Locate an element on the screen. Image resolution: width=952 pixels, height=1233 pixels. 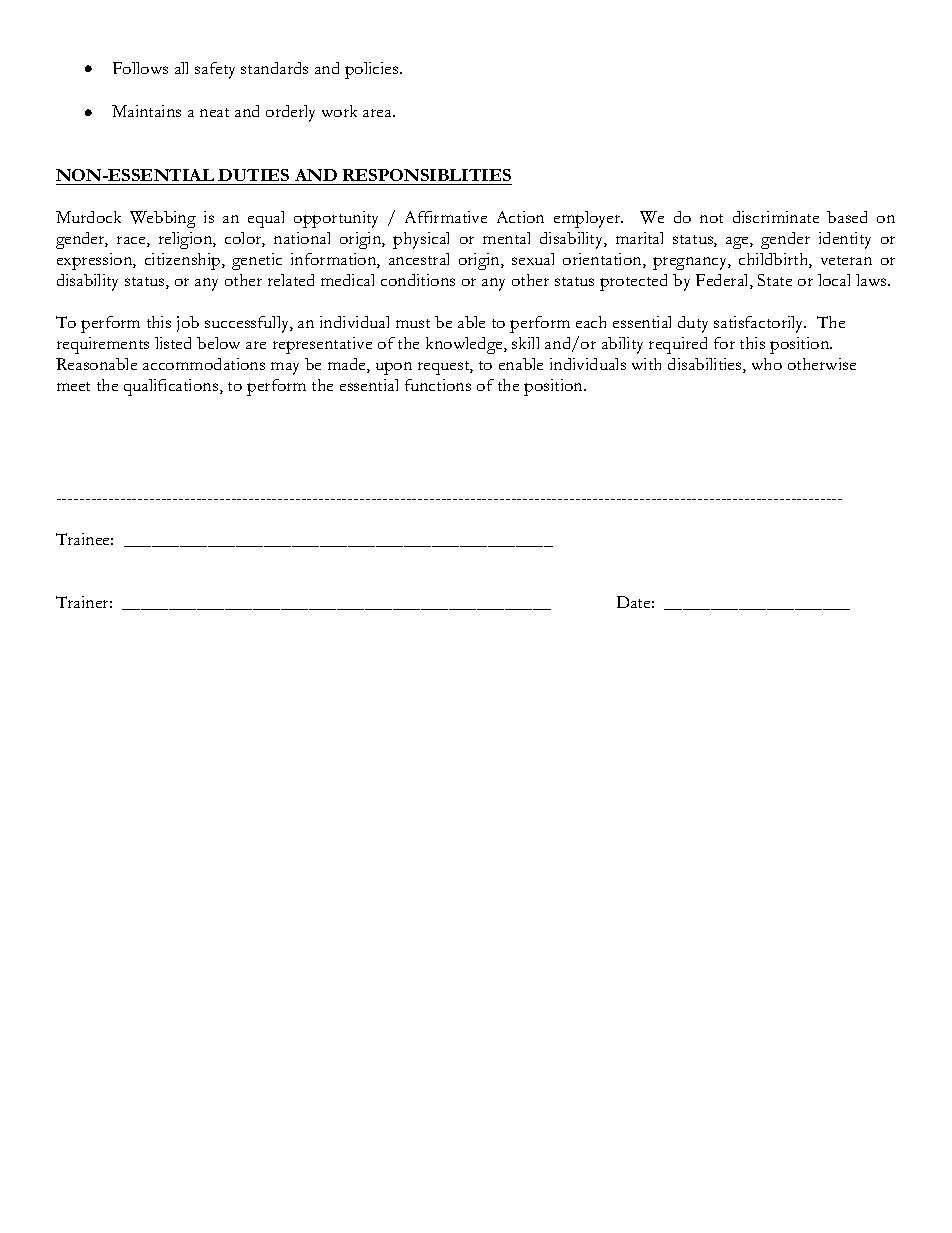
Affirmative is located at coordinates (446, 217).
